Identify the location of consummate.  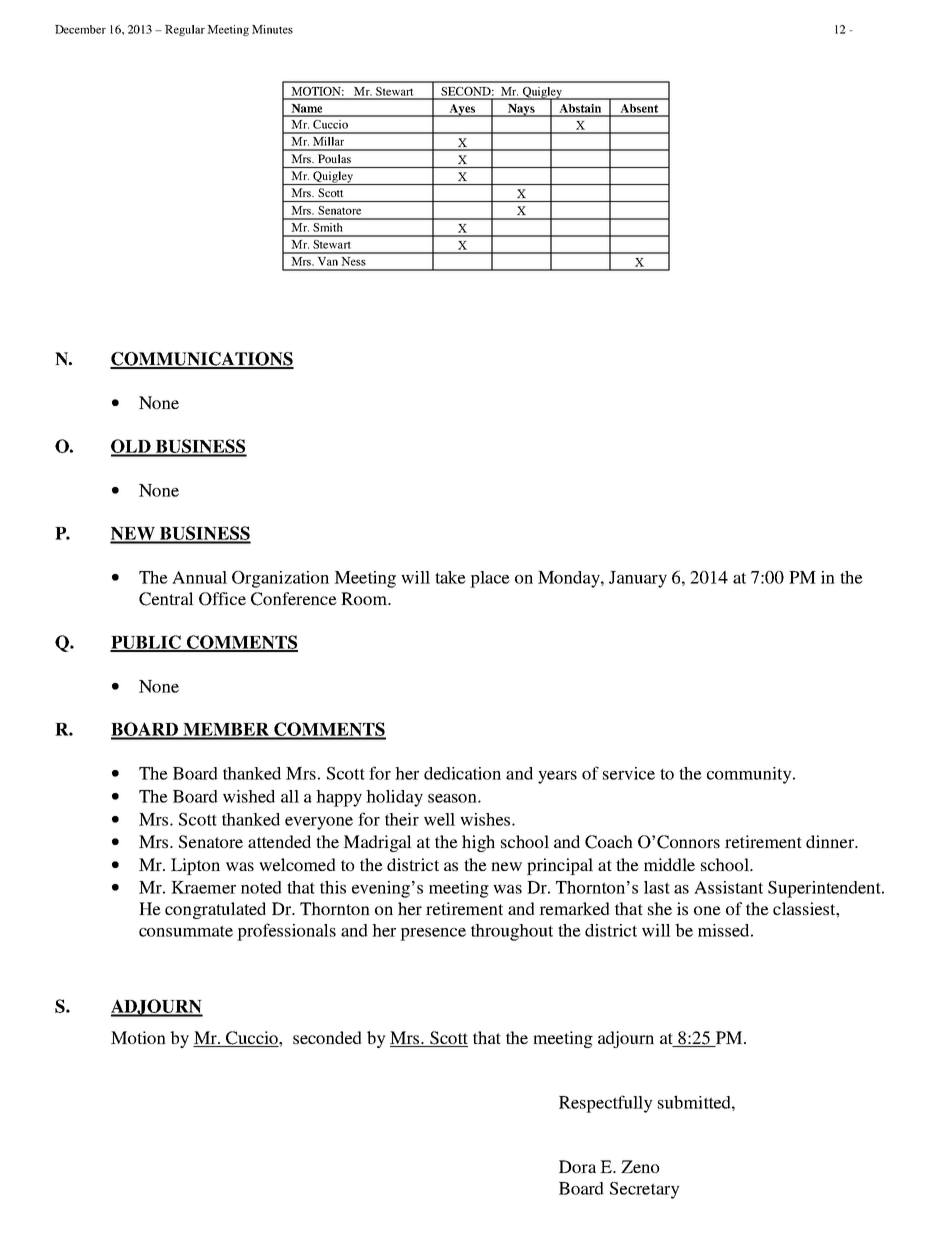
(186, 931).
